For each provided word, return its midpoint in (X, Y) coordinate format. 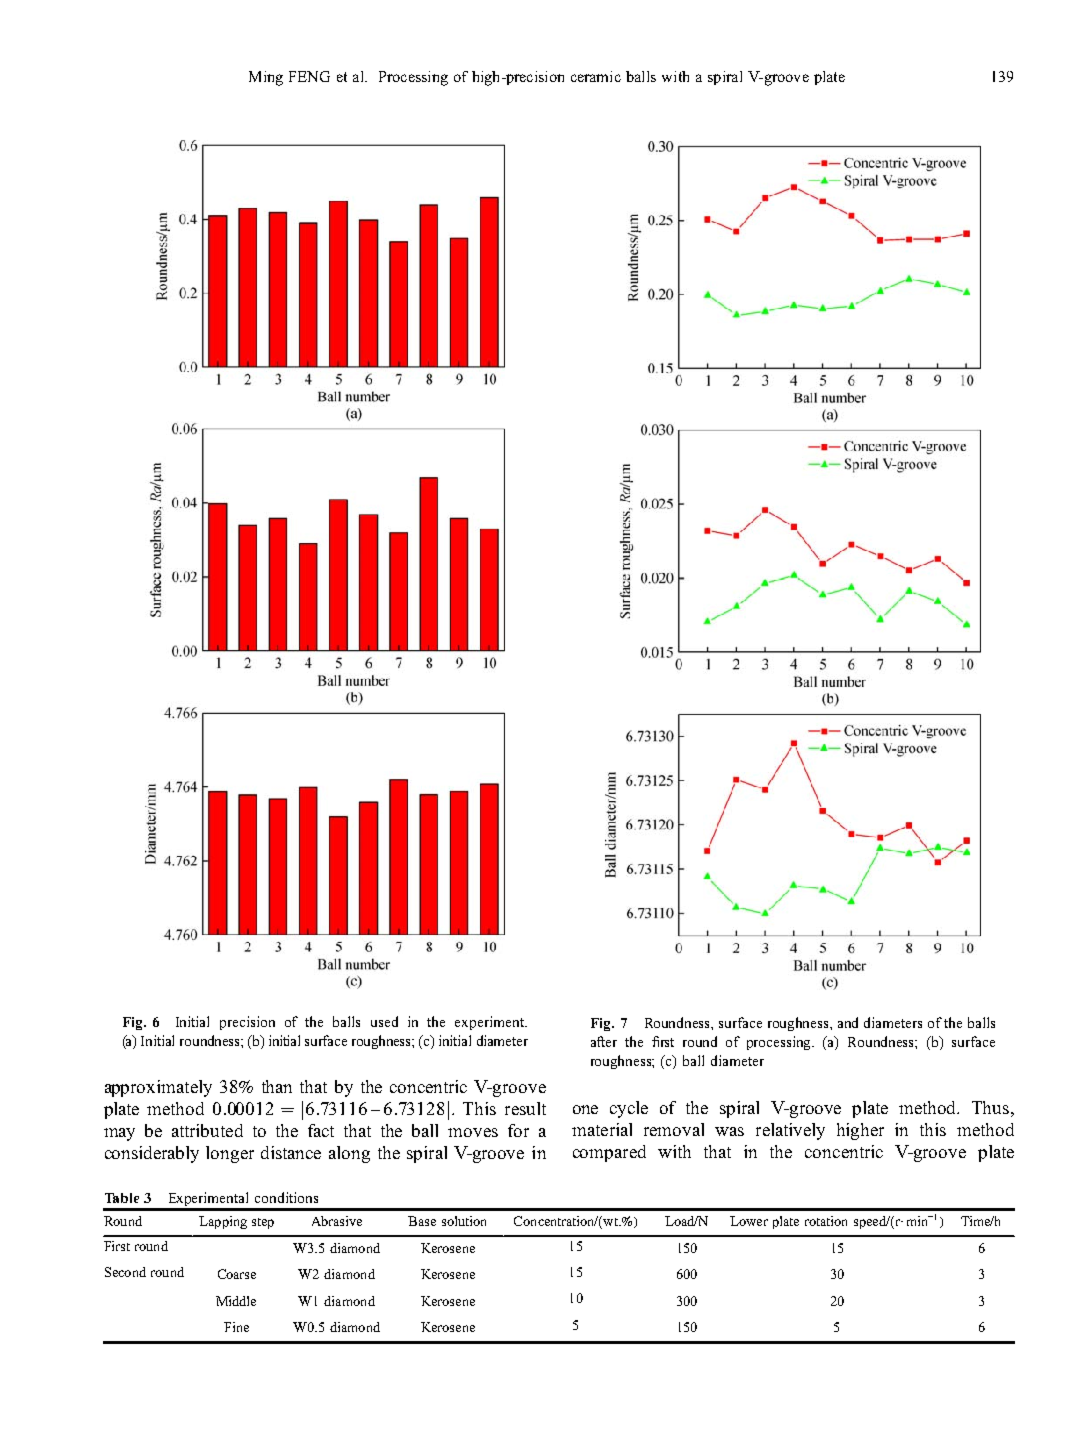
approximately (158, 1088)
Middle (236, 1301)
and (848, 1022)
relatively (790, 1131)
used (384, 1021)
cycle (629, 1109)
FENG (309, 76)
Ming (266, 78)
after (604, 1041)
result (525, 1108)
